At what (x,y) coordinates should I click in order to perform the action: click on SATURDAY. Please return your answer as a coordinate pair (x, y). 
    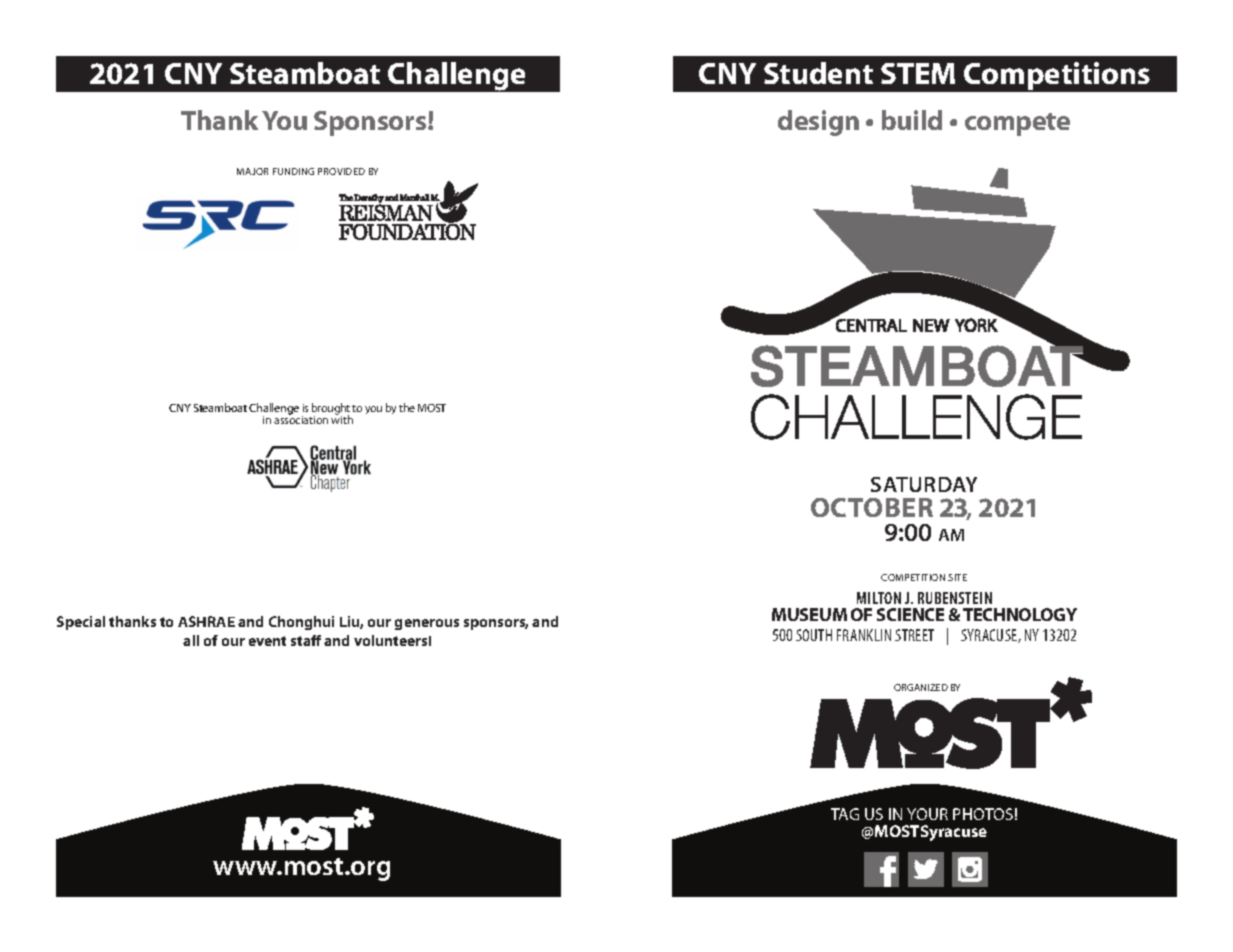
    Looking at the image, I should click on (924, 484).
